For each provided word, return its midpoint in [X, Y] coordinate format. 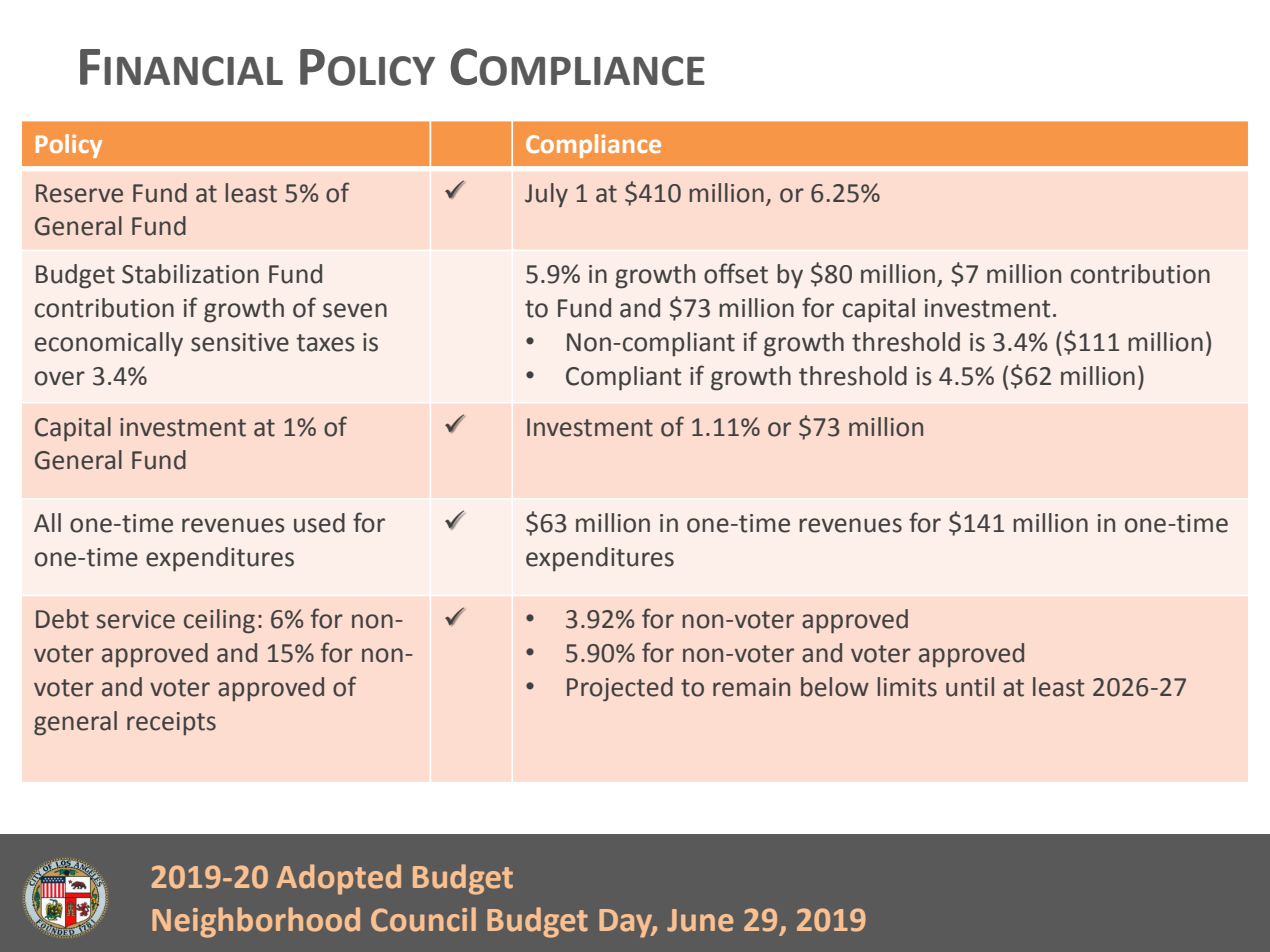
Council [423, 919]
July [546, 195]
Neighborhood [256, 922]
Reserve [79, 193]
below [835, 687]
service [136, 619]
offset [736, 273]
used [319, 523]
